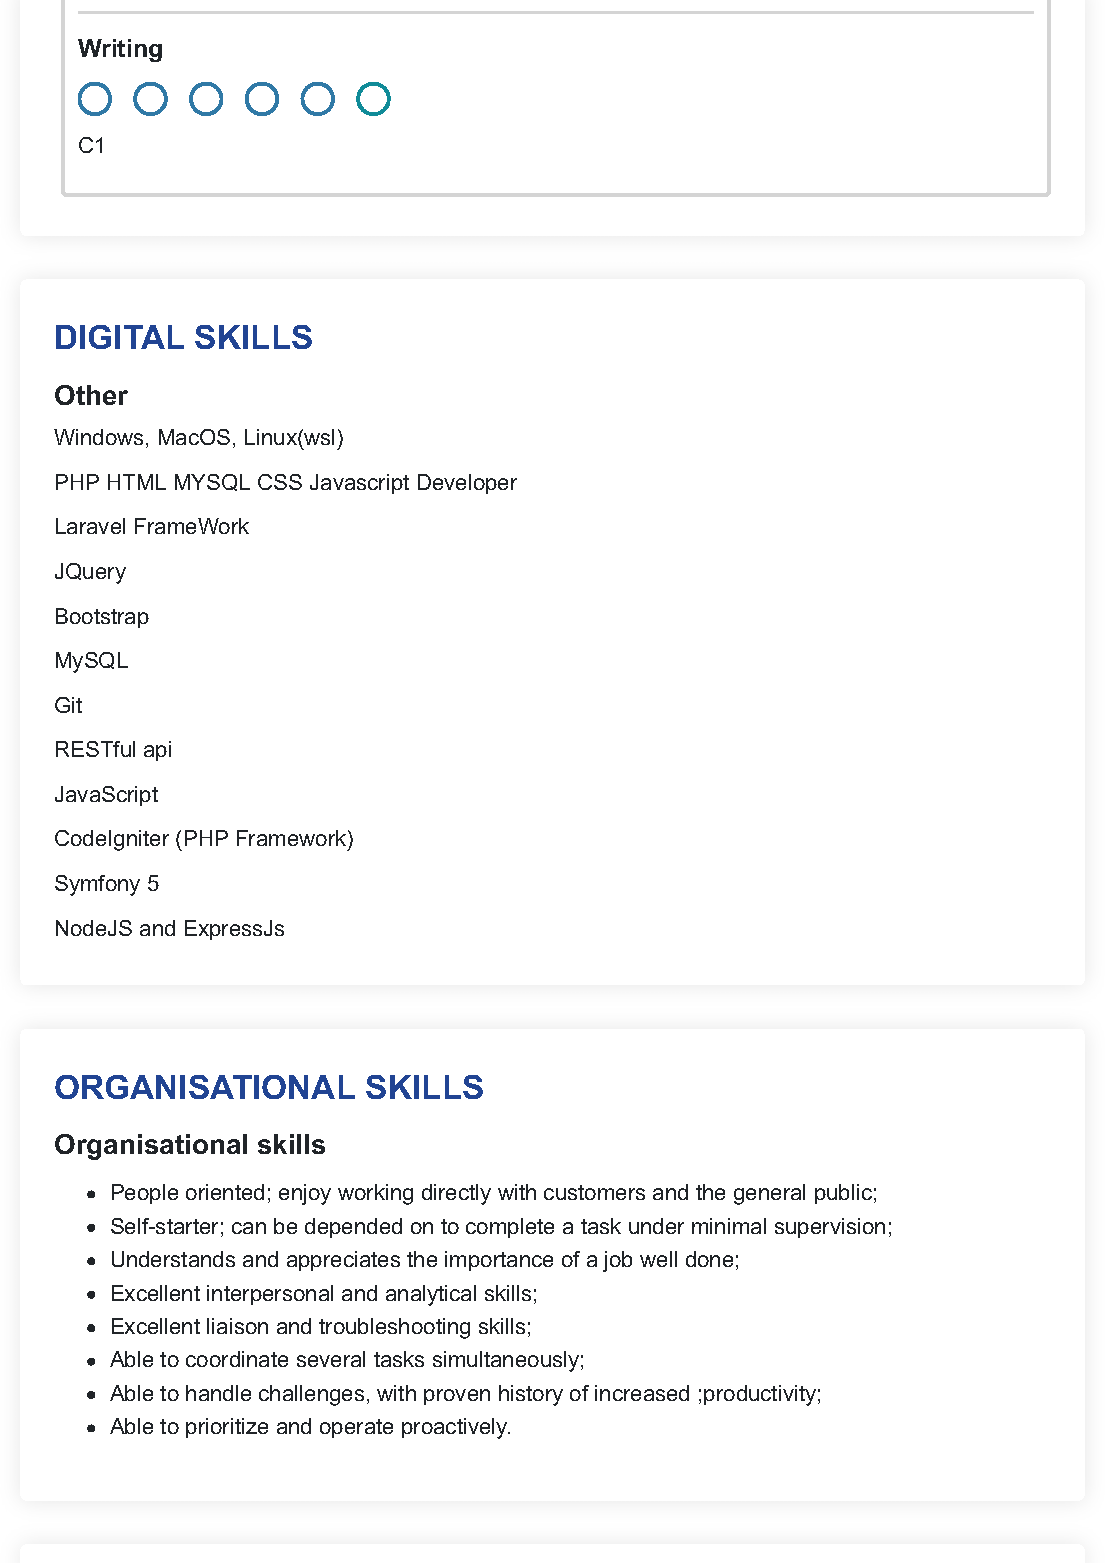 This screenshot has width=1105, height=1563. What do you see at coordinates (457, 1397) in the screenshot?
I see `proven` at bounding box center [457, 1397].
